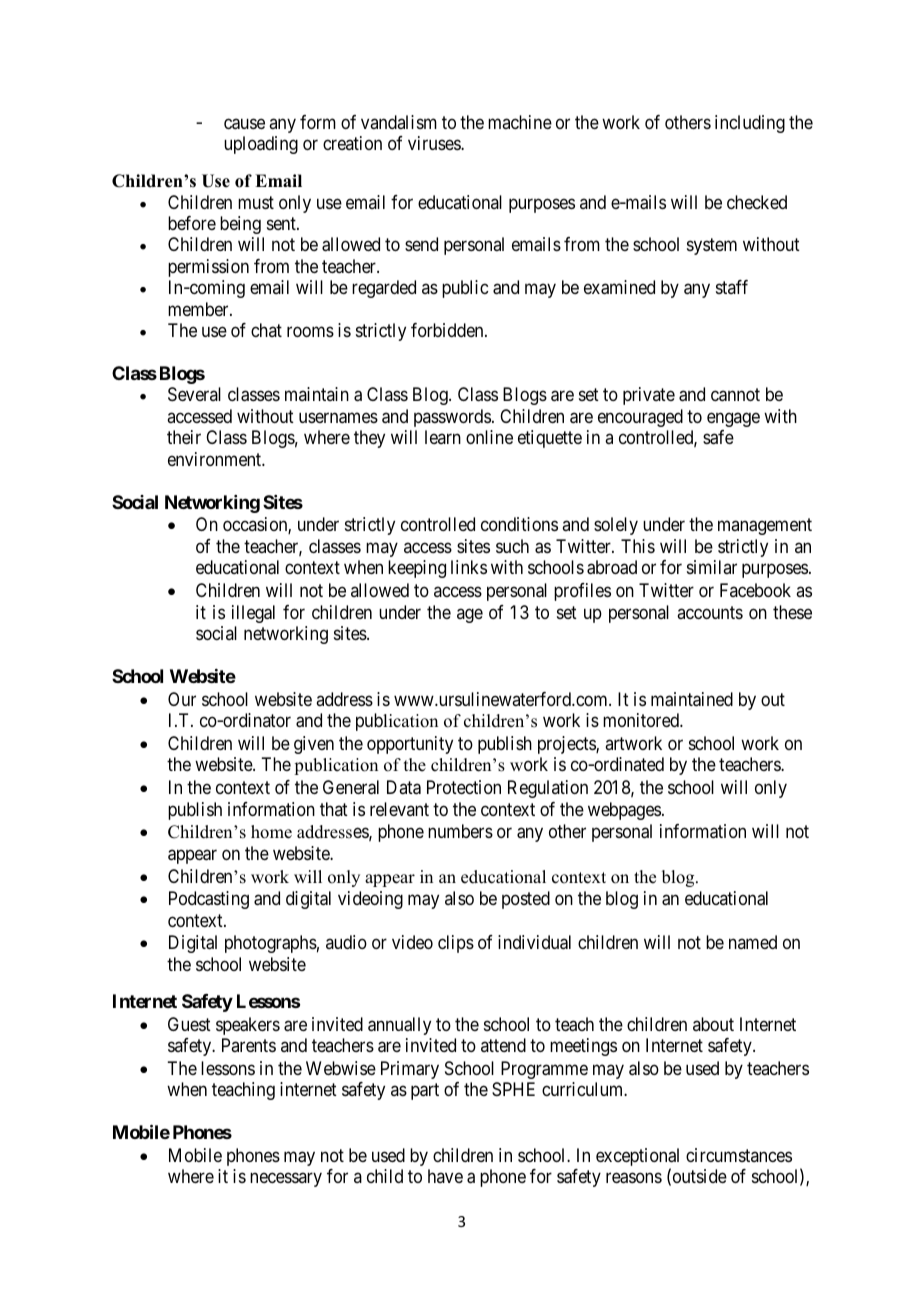  Describe the element at coordinates (261, 145) in the screenshot. I see `uploading` at that location.
